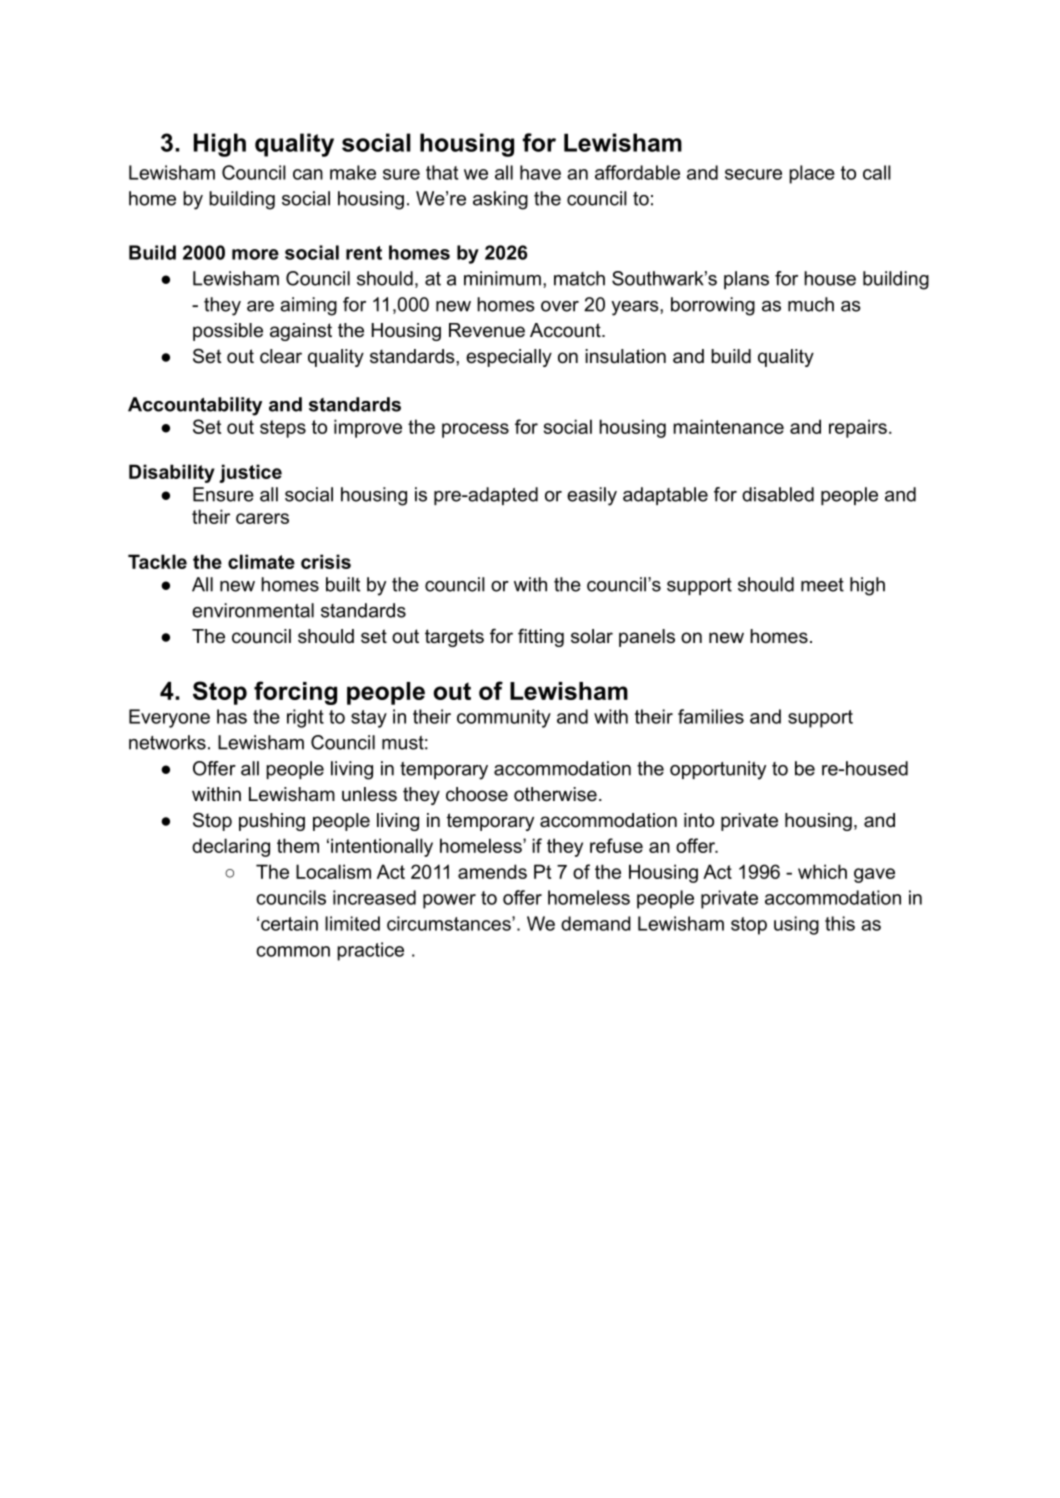  I want to click on asking, so click(500, 200).
